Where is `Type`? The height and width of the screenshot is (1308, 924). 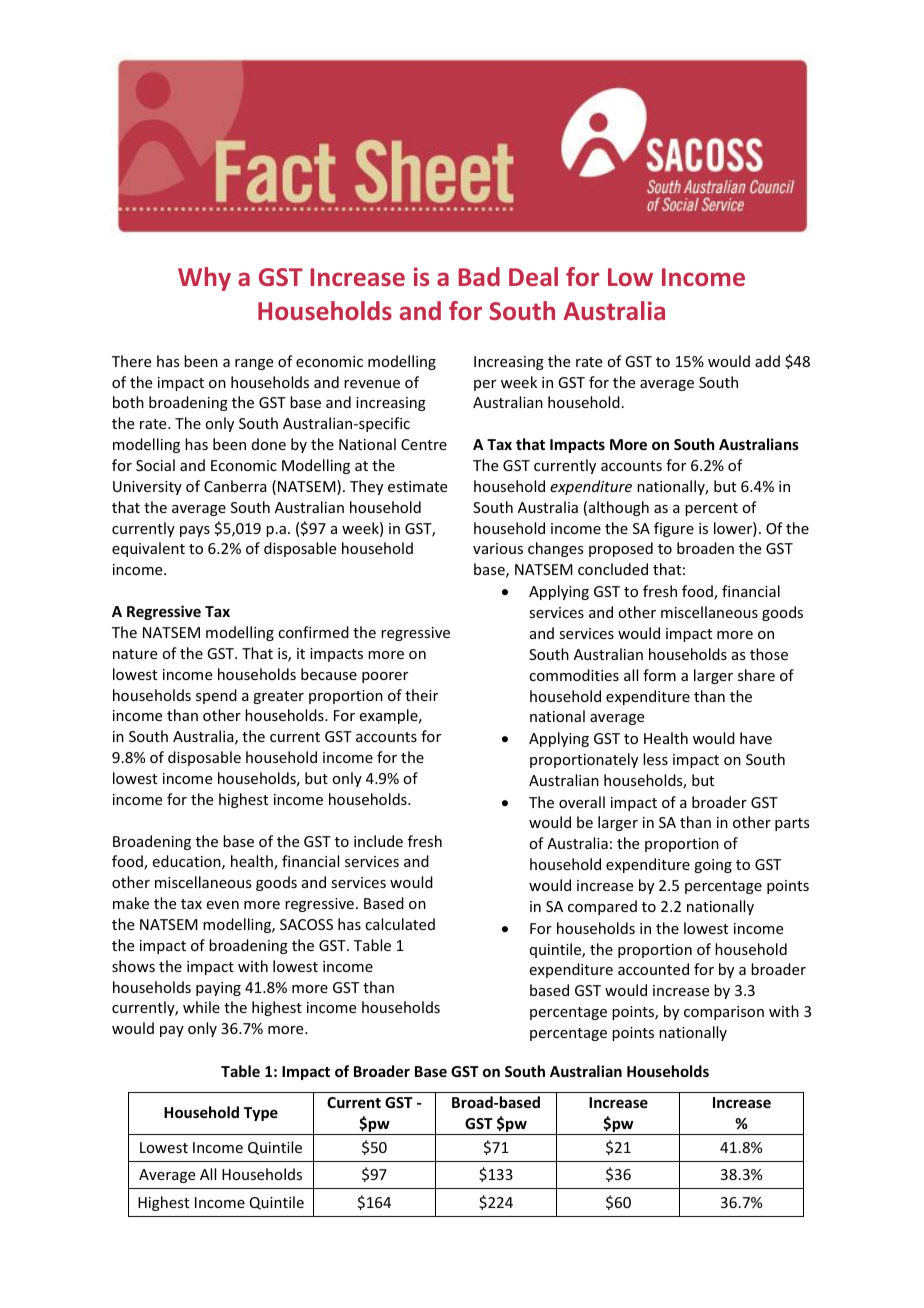
Type is located at coordinates (261, 1114).
